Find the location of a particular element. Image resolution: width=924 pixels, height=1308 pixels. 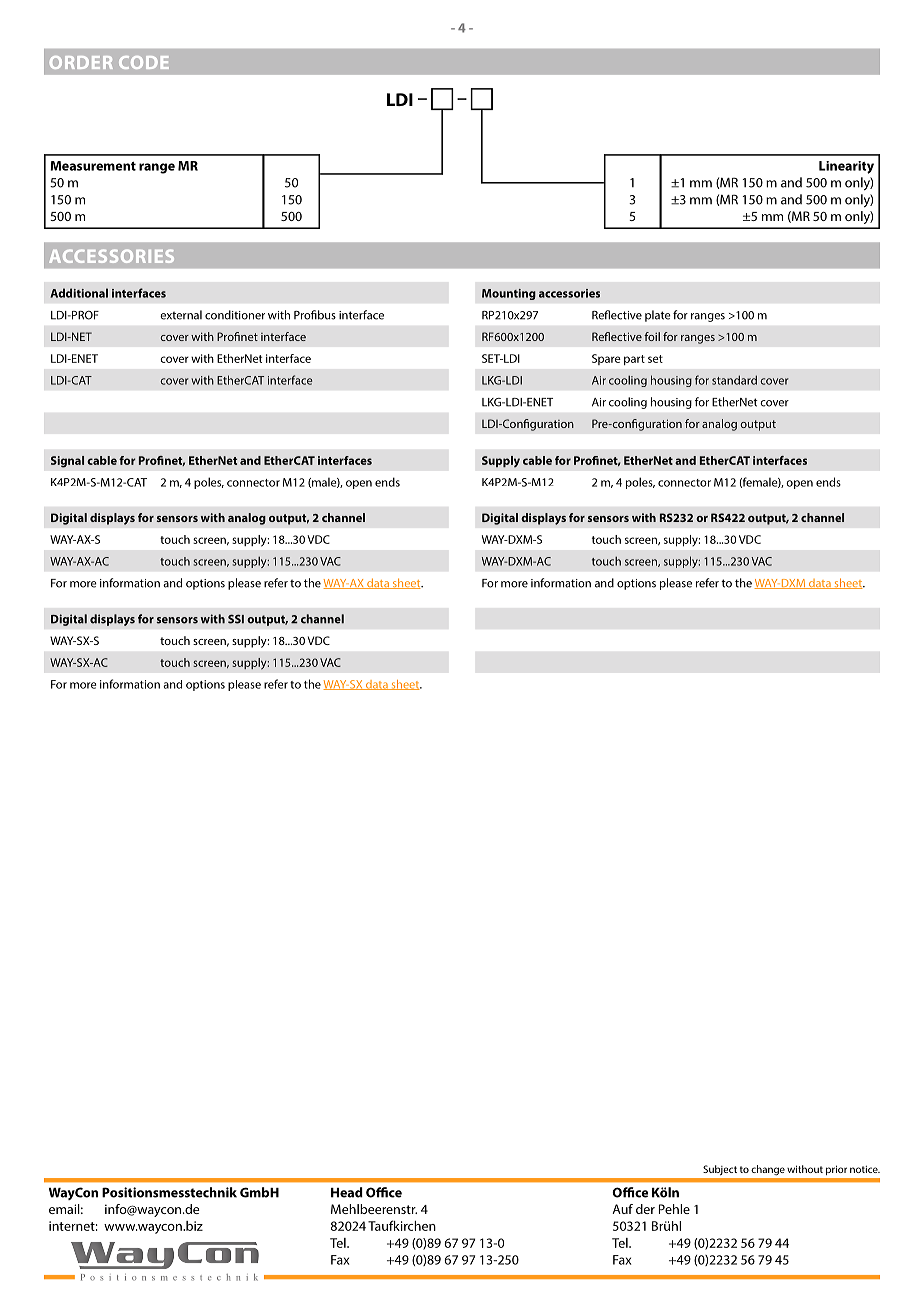

conditioner is located at coordinates (235, 315).
